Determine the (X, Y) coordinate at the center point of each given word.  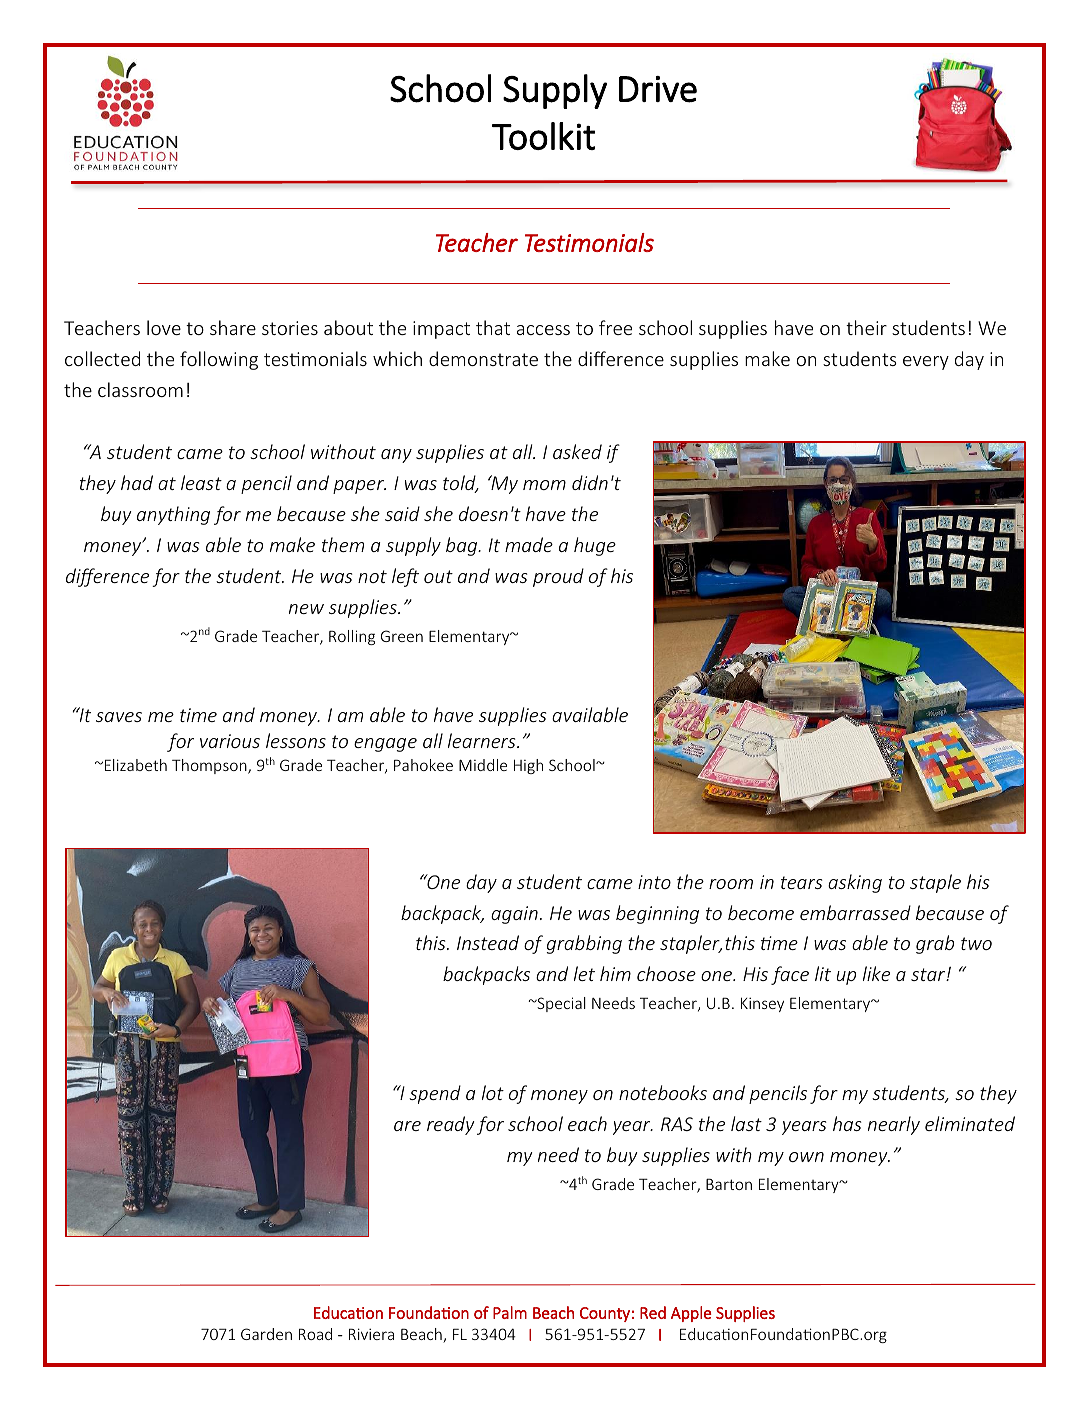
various (230, 741)
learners (483, 740)
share (233, 327)
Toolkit (543, 136)
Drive (658, 89)
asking (855, 883)
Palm (510, 1312)
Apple (691, 1314)
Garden (266, 1334)
